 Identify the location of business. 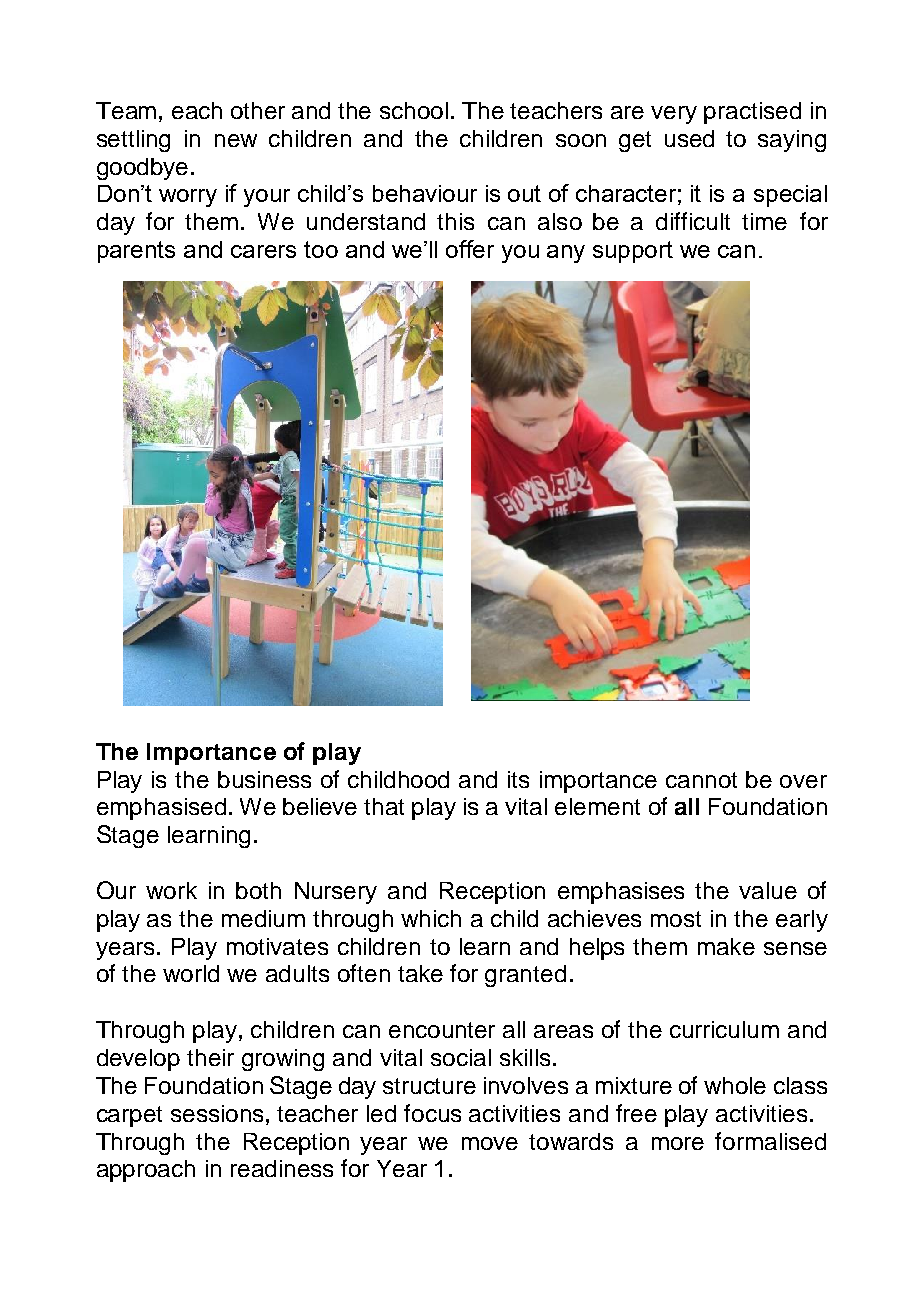
(264, 779).
